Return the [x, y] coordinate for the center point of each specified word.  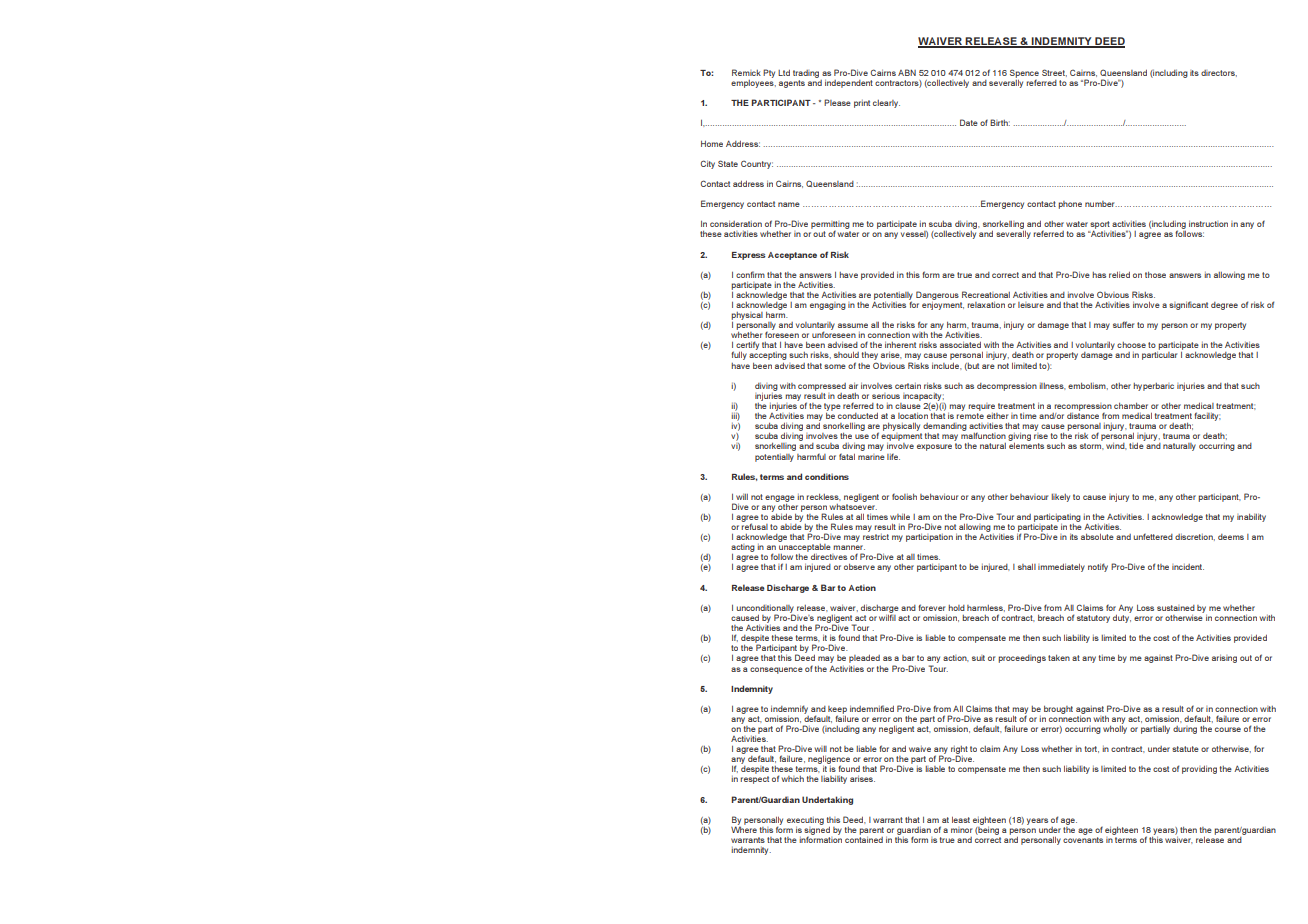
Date [969, 122]
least [961, 820]
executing [805, 822]
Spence [1024, 74]
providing [1199, 769]
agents [792, 84]
